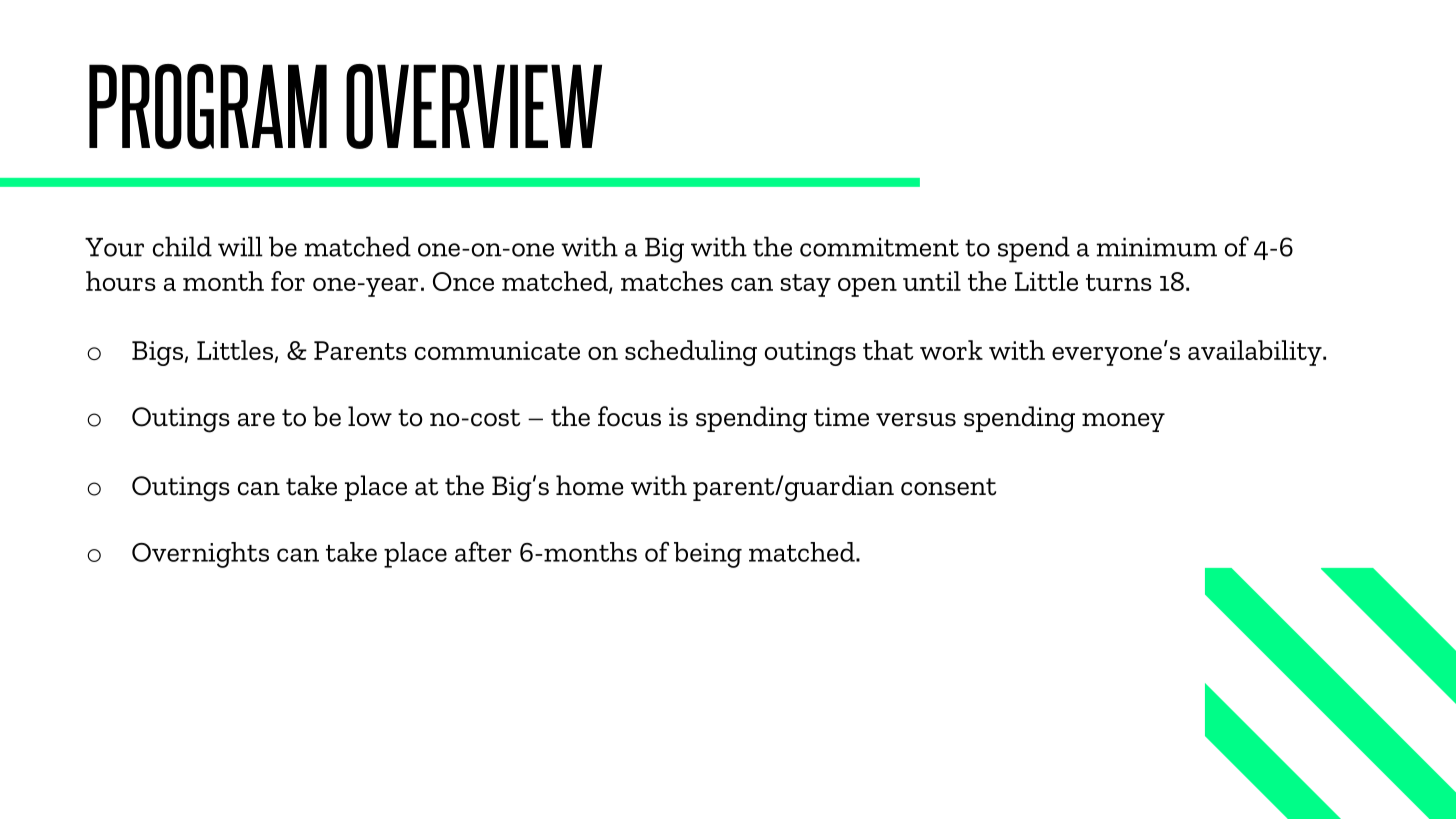 Image resolution: width=1456 pixels, height=819 pixels. I want to click on low, so click(370, 416).
